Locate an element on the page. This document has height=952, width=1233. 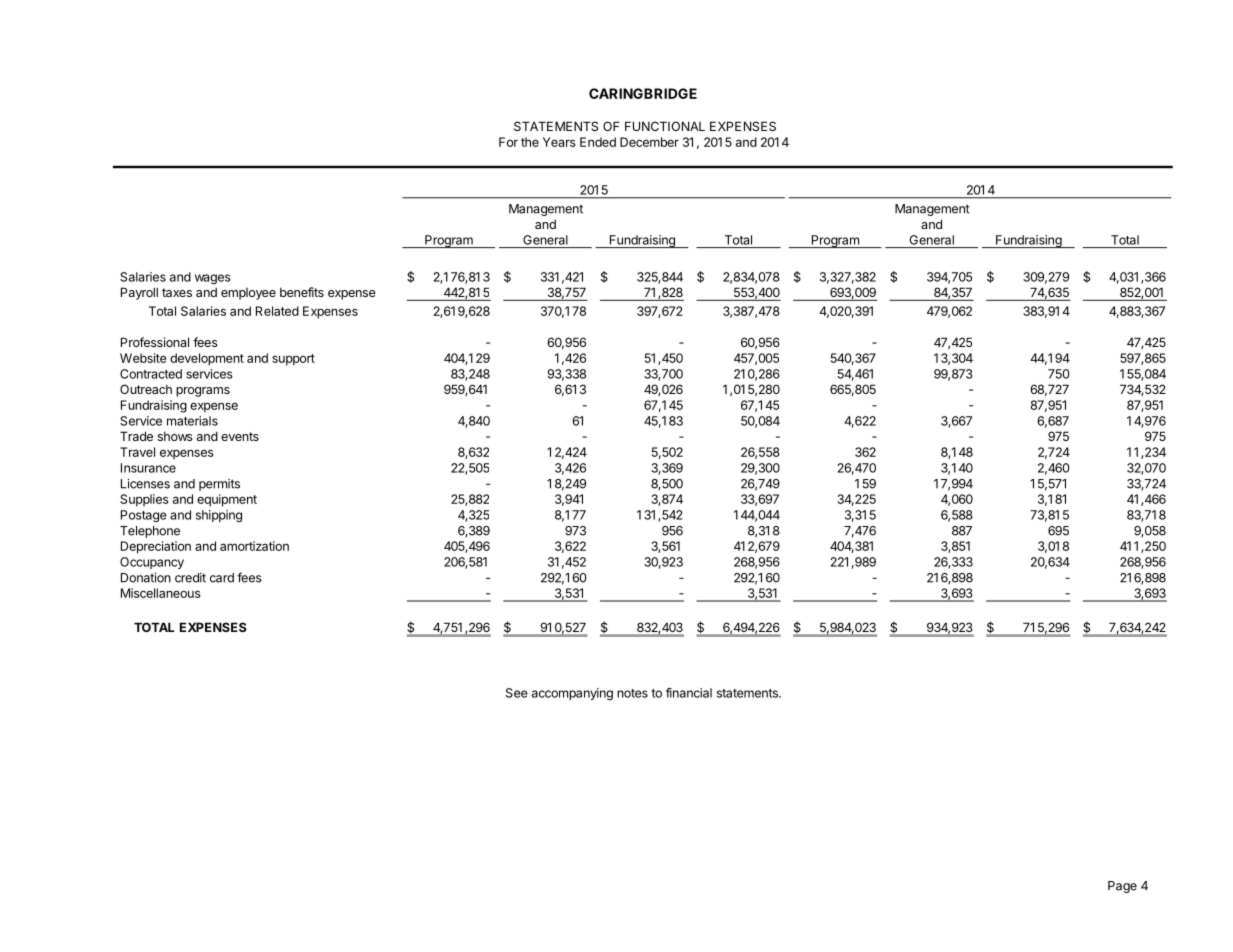
December is located at coordinates (649, 142).
